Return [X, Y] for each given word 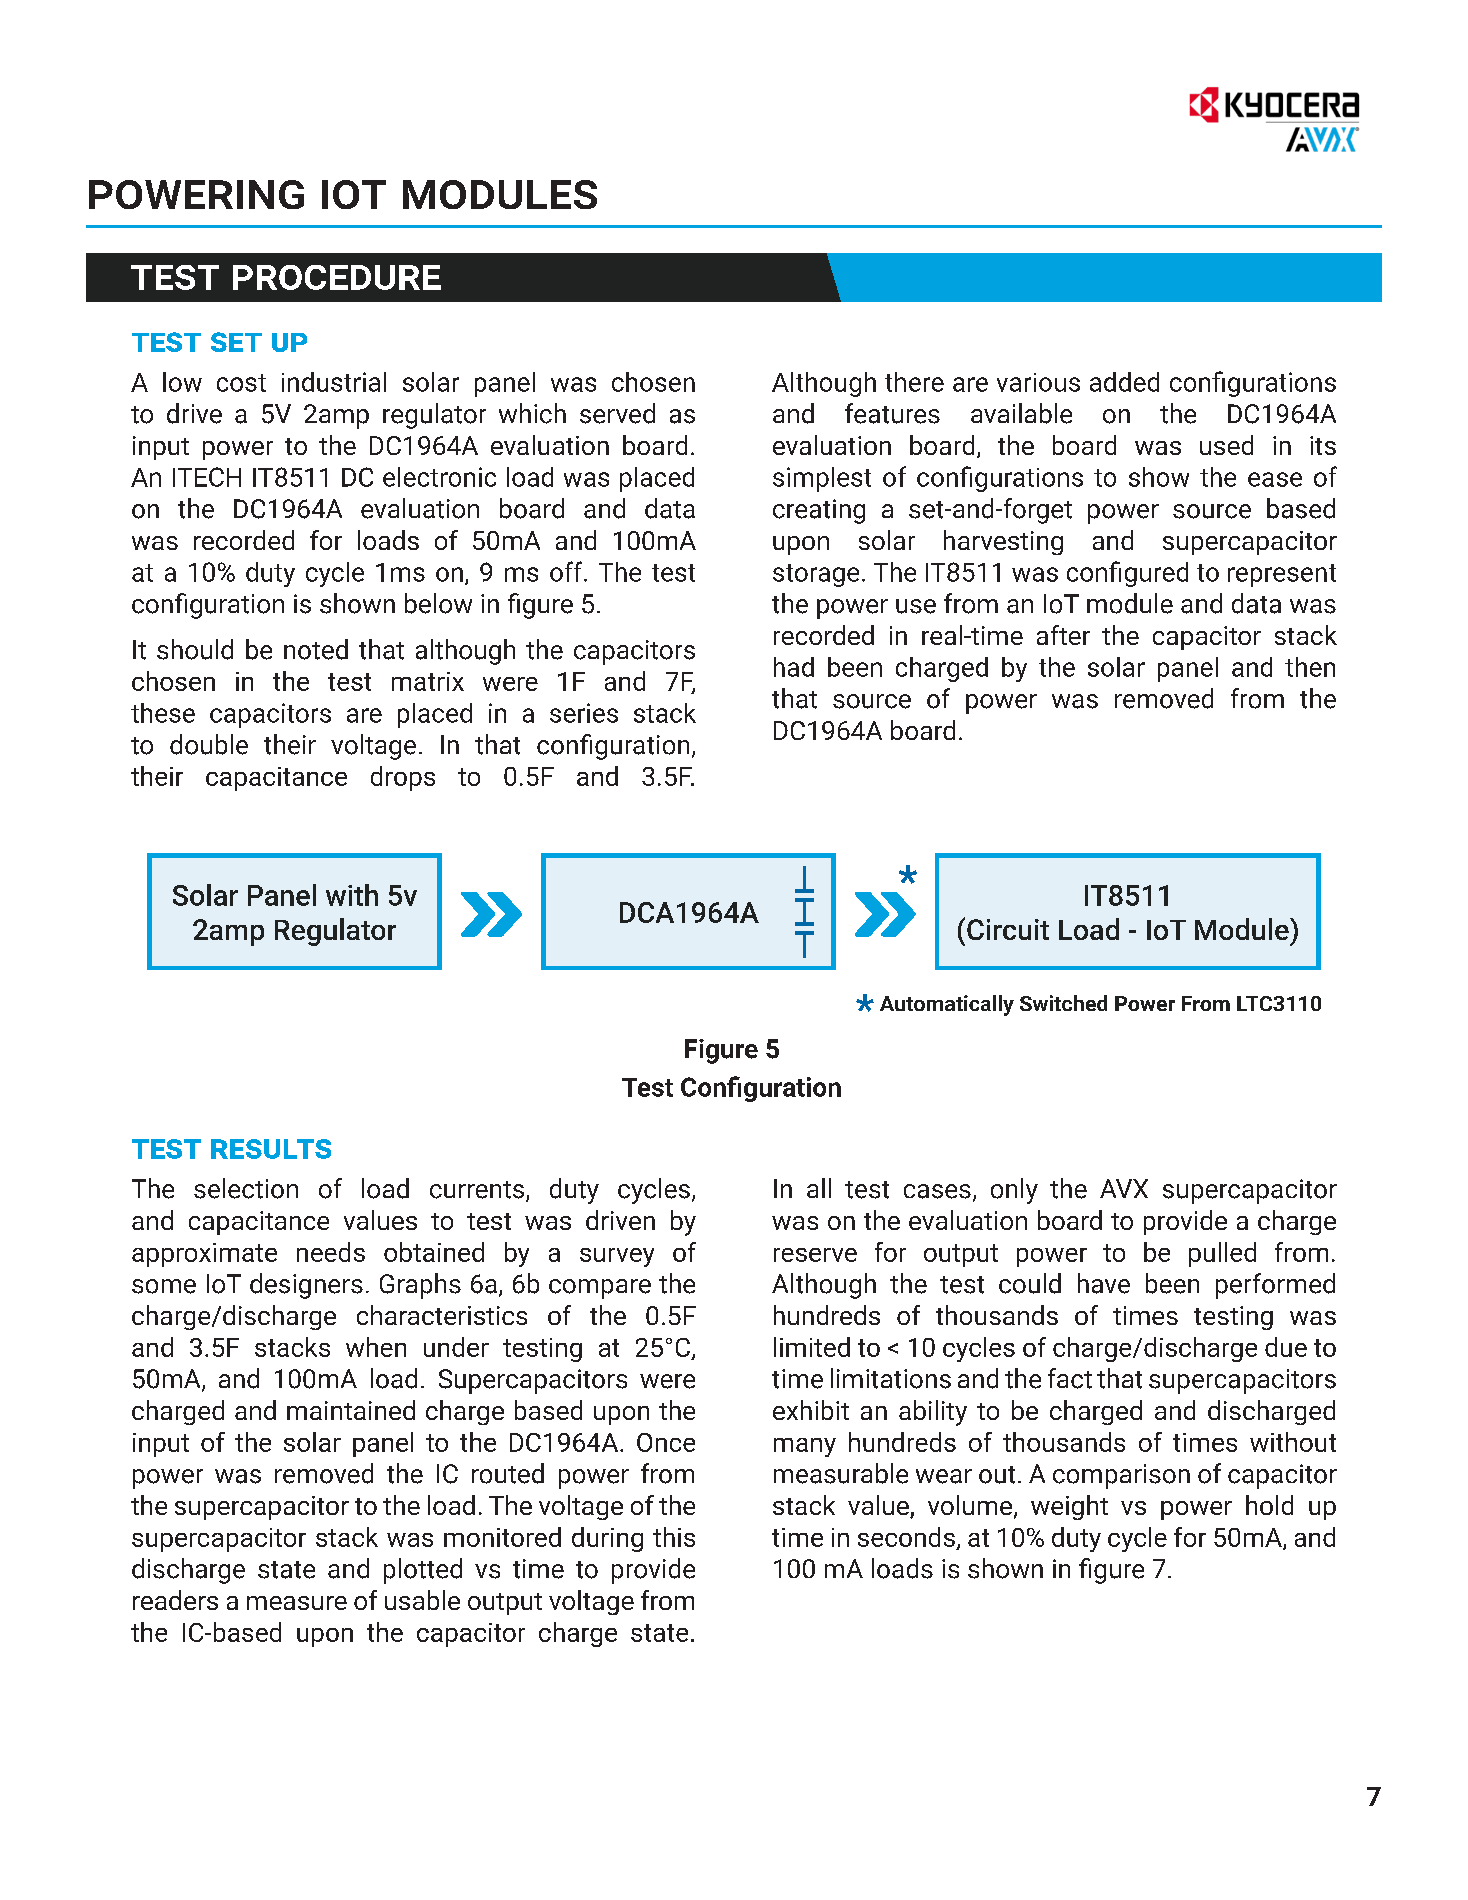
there [914, 382]
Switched [1063, 1003]
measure [297, 1603]
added [1124, 382]
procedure [337, 277]
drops [403, 778]
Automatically [947, 1005]
